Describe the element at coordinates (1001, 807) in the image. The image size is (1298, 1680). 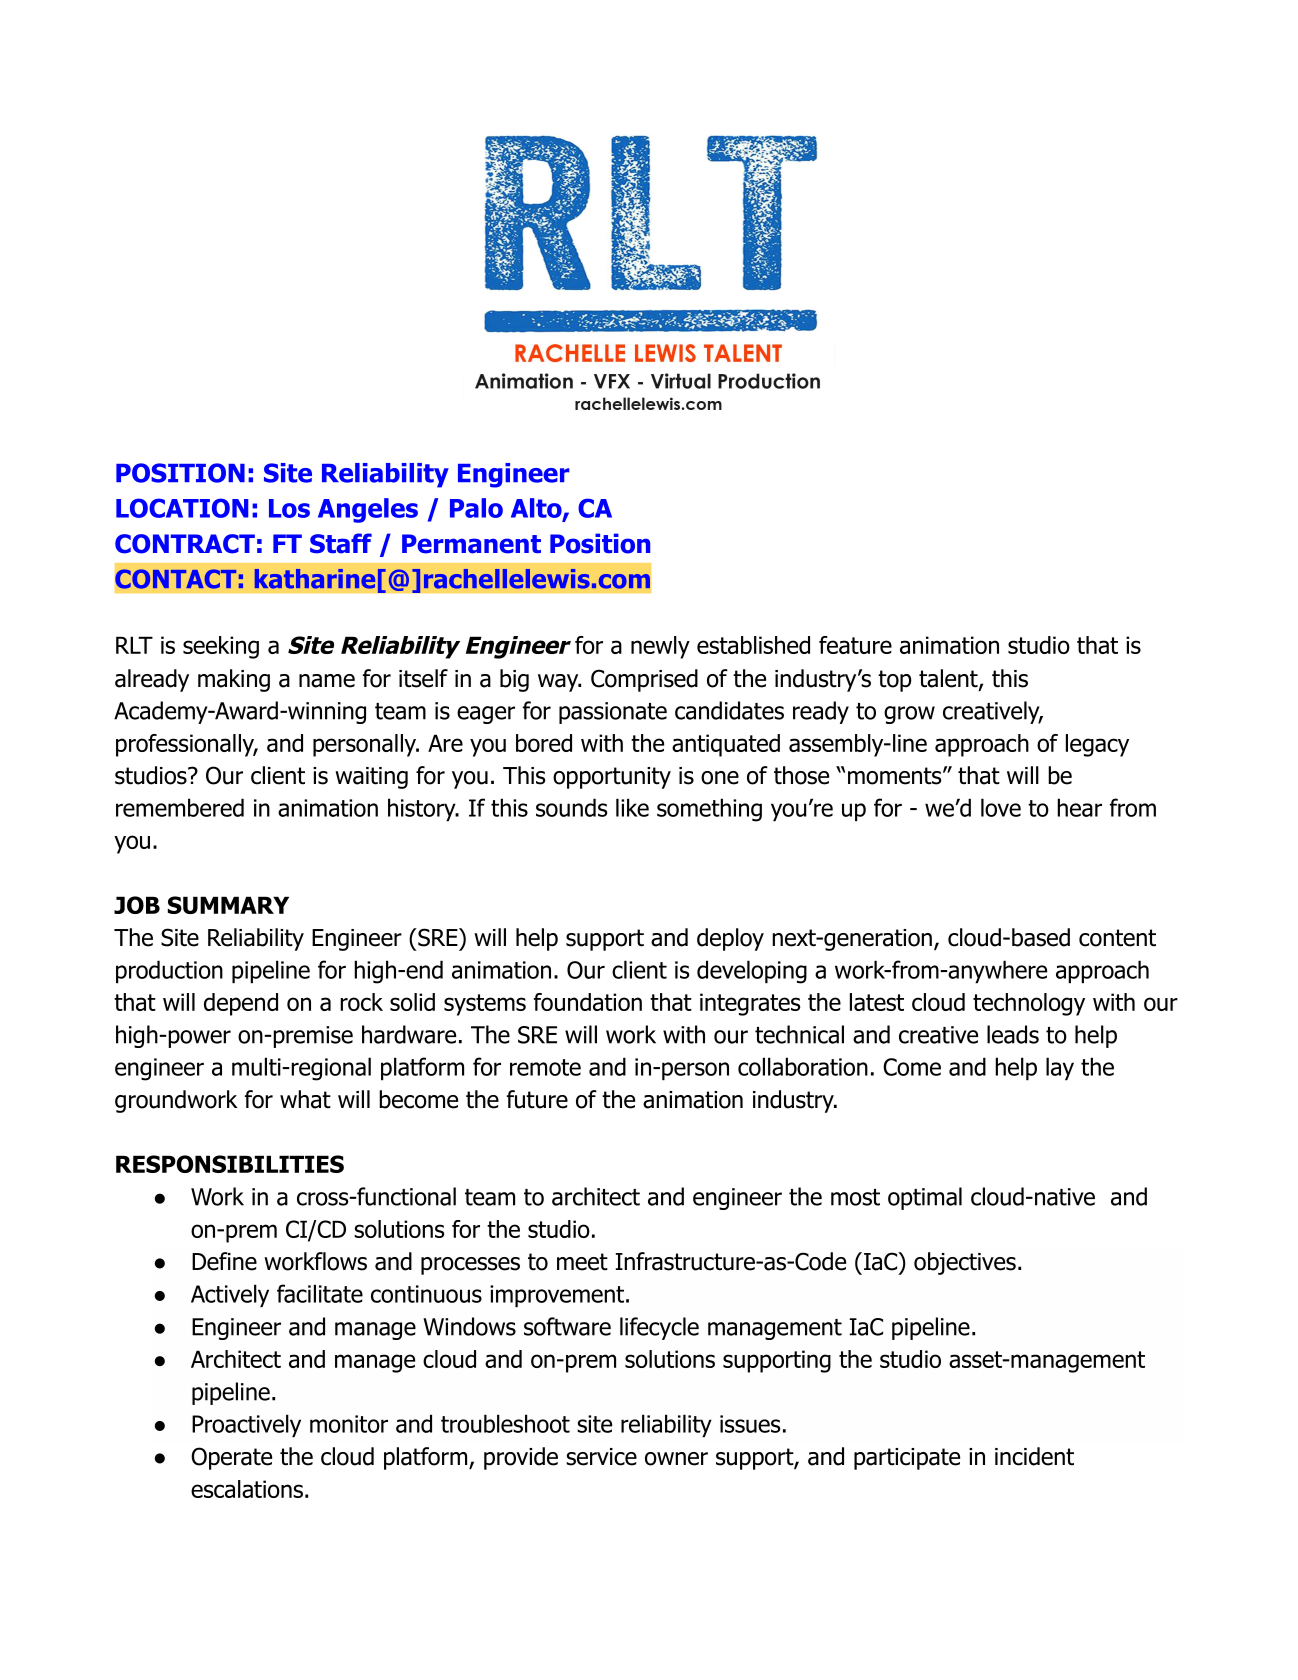
I see `love` at that location.
